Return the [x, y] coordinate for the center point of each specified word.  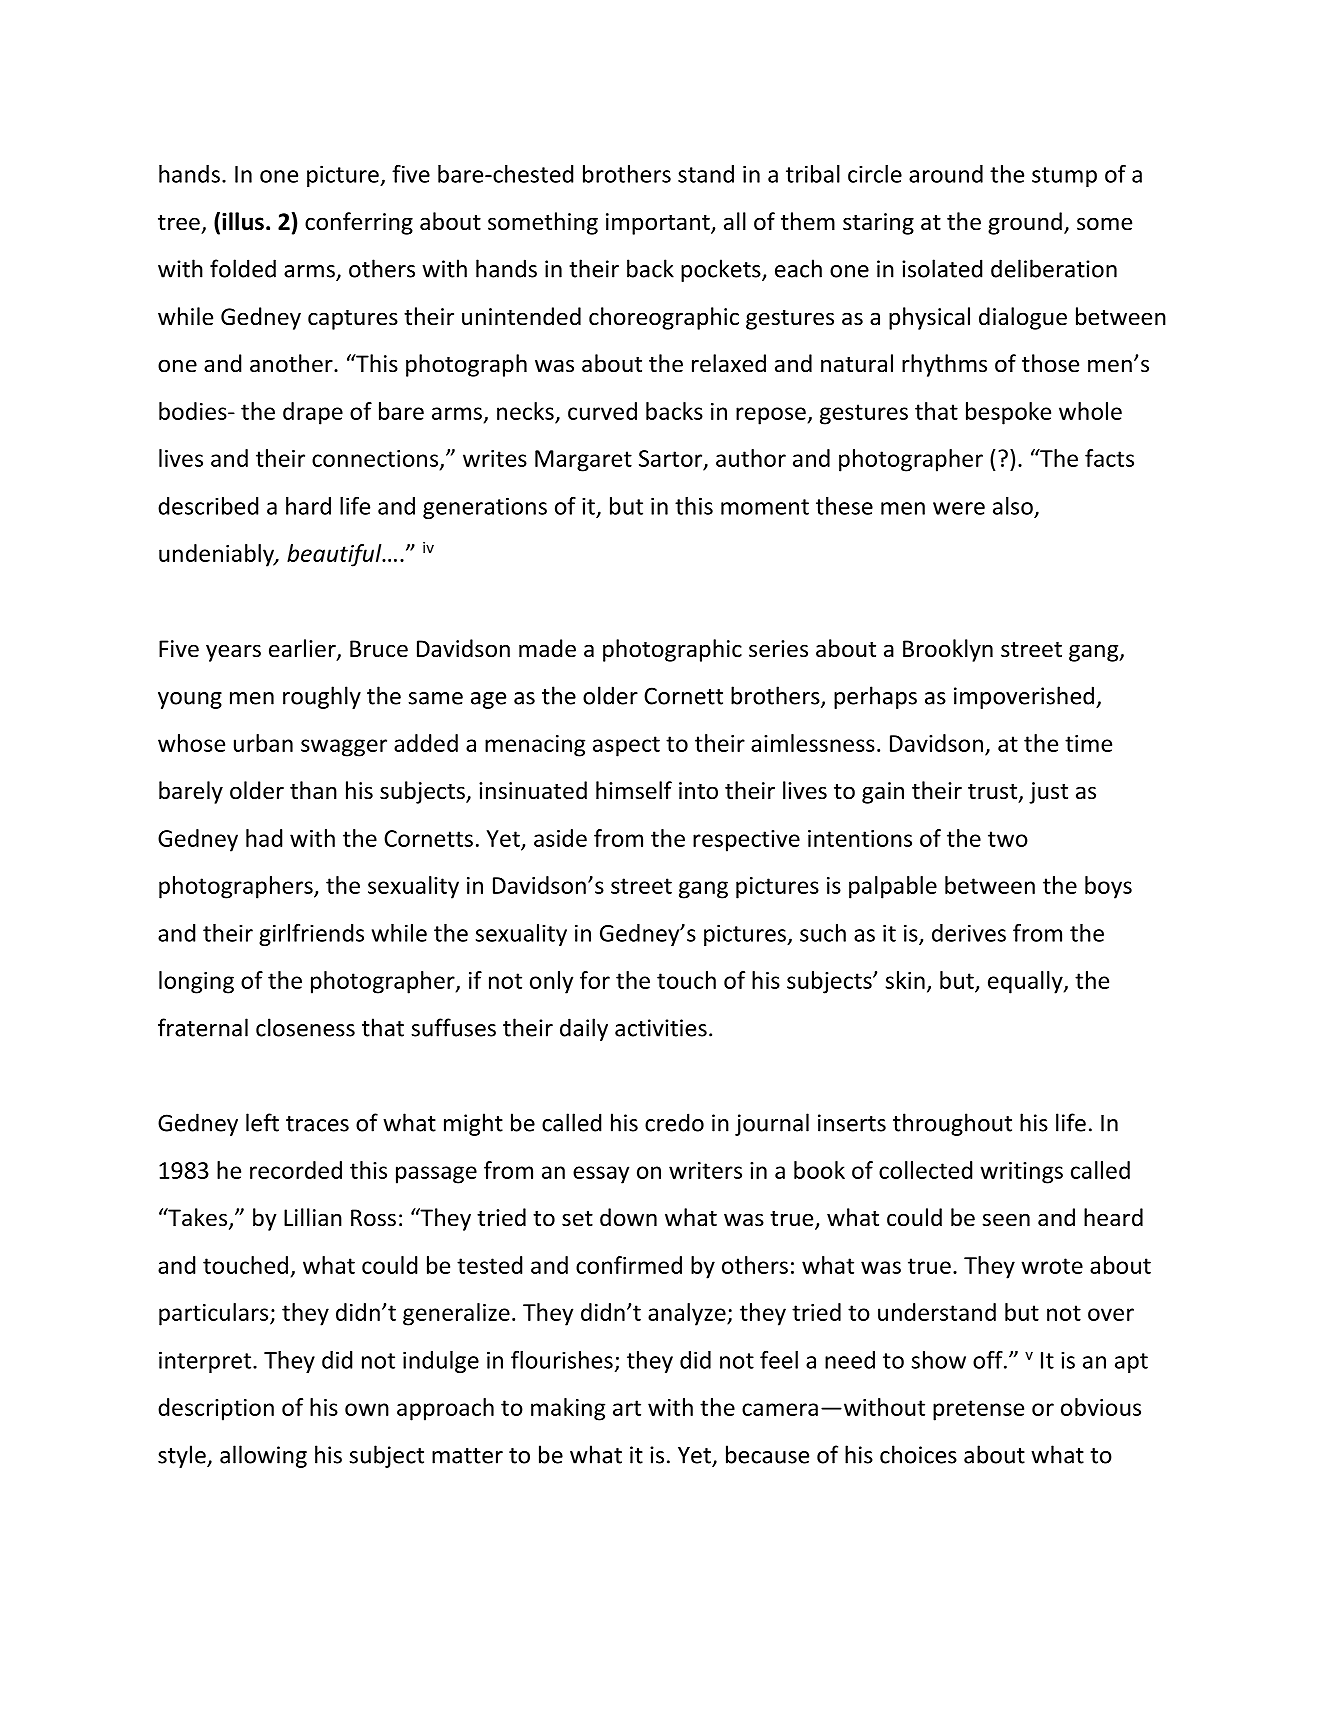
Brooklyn [948, 650]
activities [661, 1028]
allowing [263, 1456]
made [547, 648]
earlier [303, 649]
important [659, 224]
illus [243, 221]
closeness [305, 1027]
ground [1025, 223]
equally [1026, 982]
